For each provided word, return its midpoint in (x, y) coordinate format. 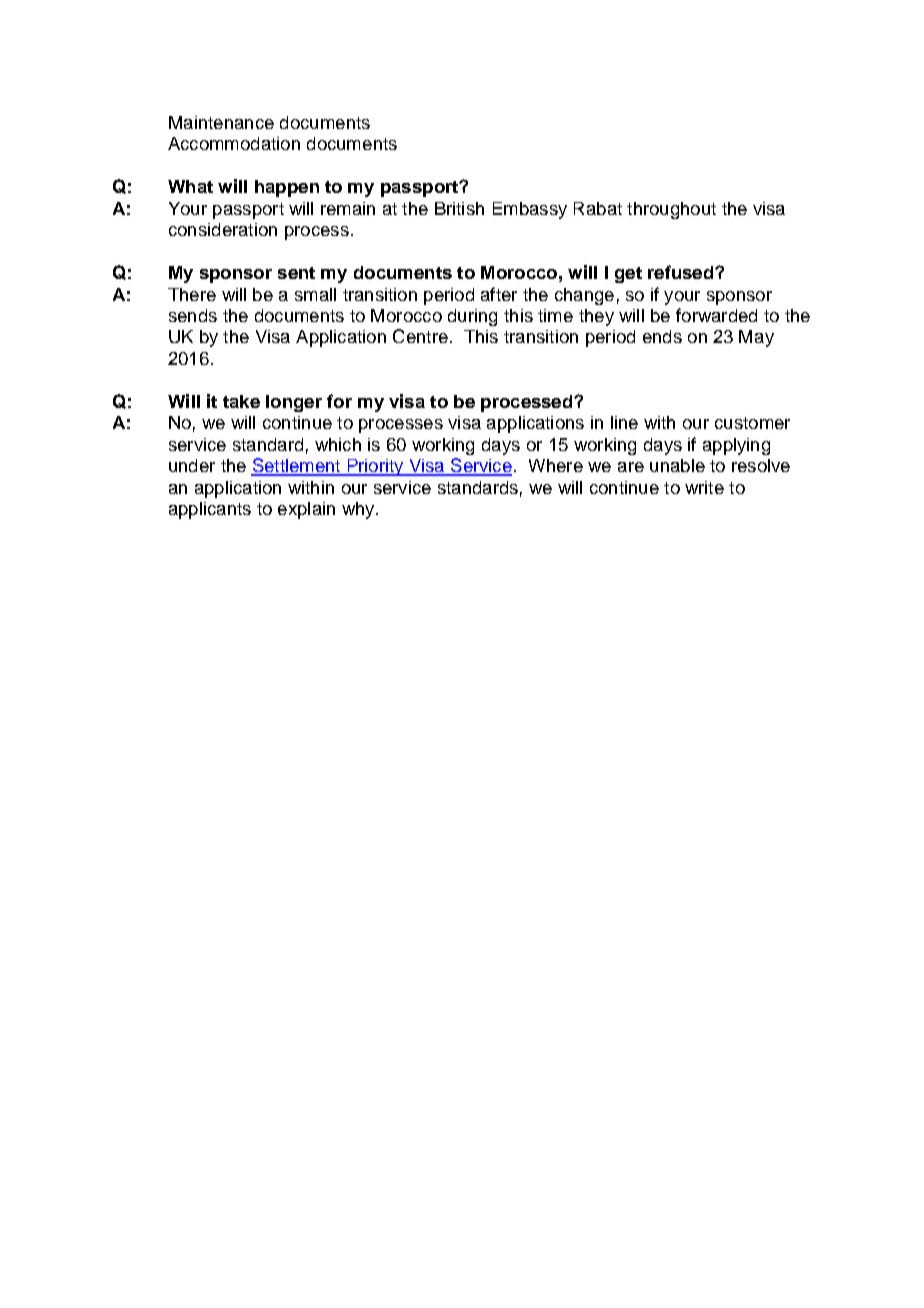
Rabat (598, 208)
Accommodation (234, 143)
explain (306, 510)
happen (287, 188)
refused (682, 272)
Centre (420, 336)
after (499, 294)
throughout (671, 210)
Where (556, 465)
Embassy (530, 210)
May (756, 338)
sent (296, 273)
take (241, 401)
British (459, 208)
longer (294, 403)
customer (752, 423)
